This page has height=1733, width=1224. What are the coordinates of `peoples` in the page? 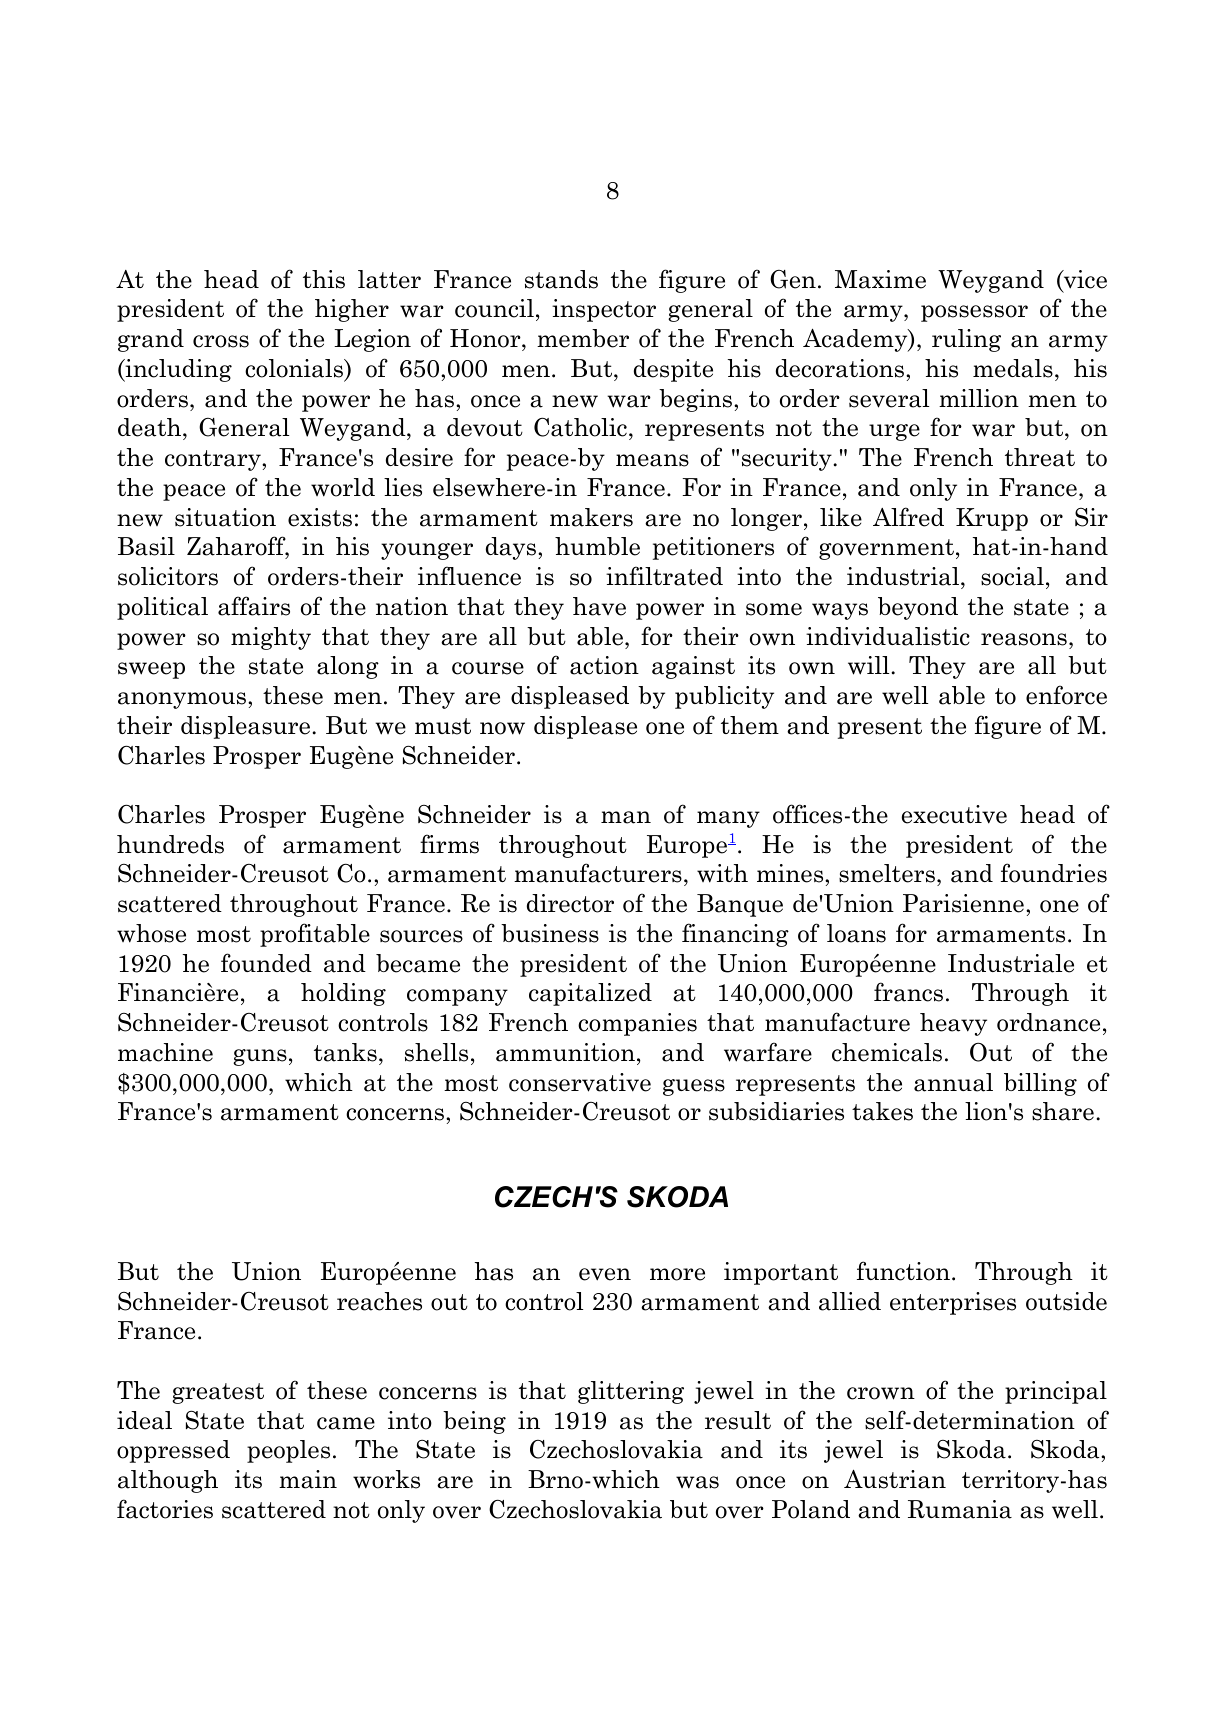 It's located at (288, 1451).
